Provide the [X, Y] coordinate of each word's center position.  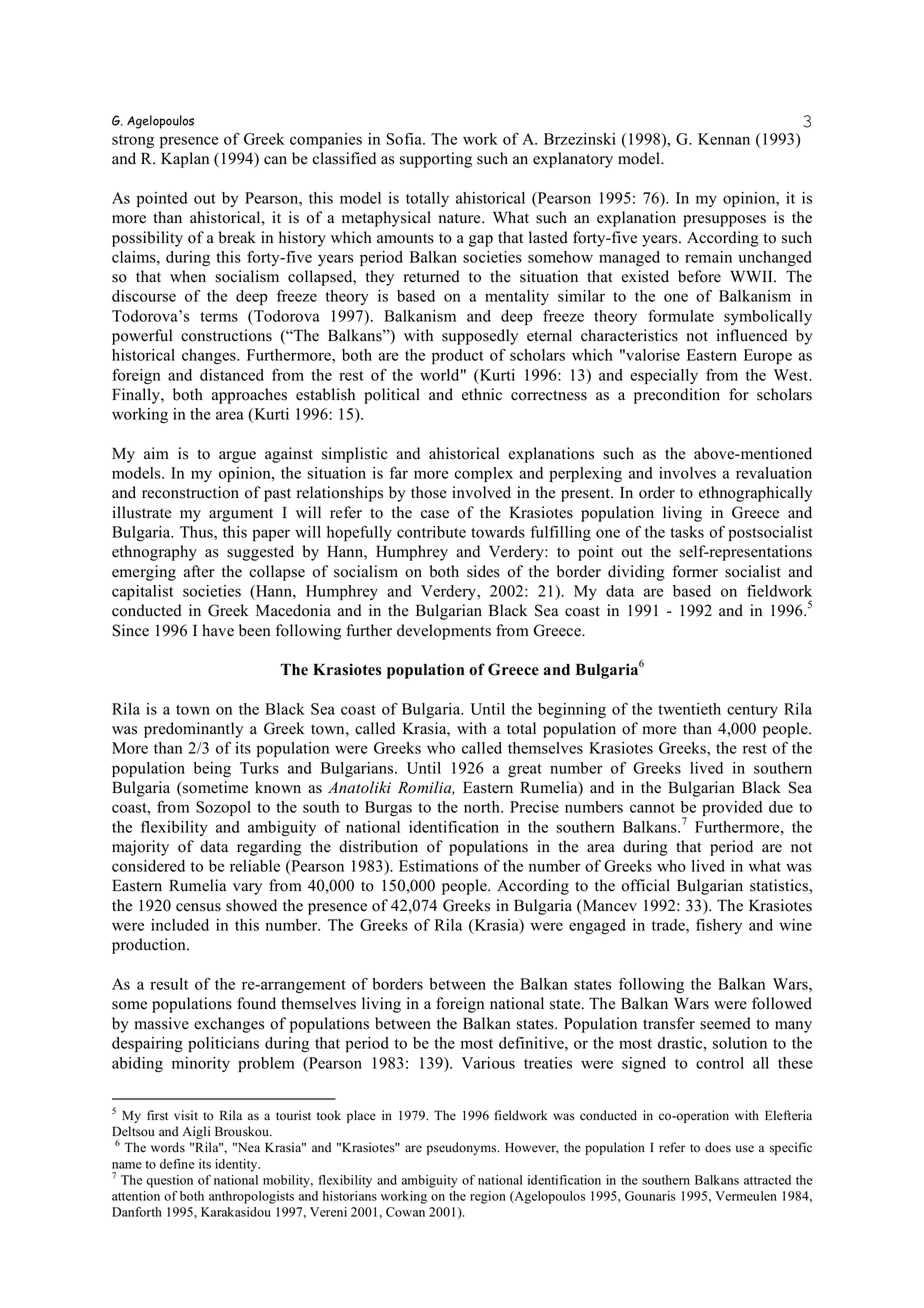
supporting [436, 160]
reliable [255, 866]
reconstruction [190, 492]
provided [732, 808]
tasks [687, 532]
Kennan [724, 139]
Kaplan [185, 160]
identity [237, 1165]
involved [481, 492]
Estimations [438, 866]
